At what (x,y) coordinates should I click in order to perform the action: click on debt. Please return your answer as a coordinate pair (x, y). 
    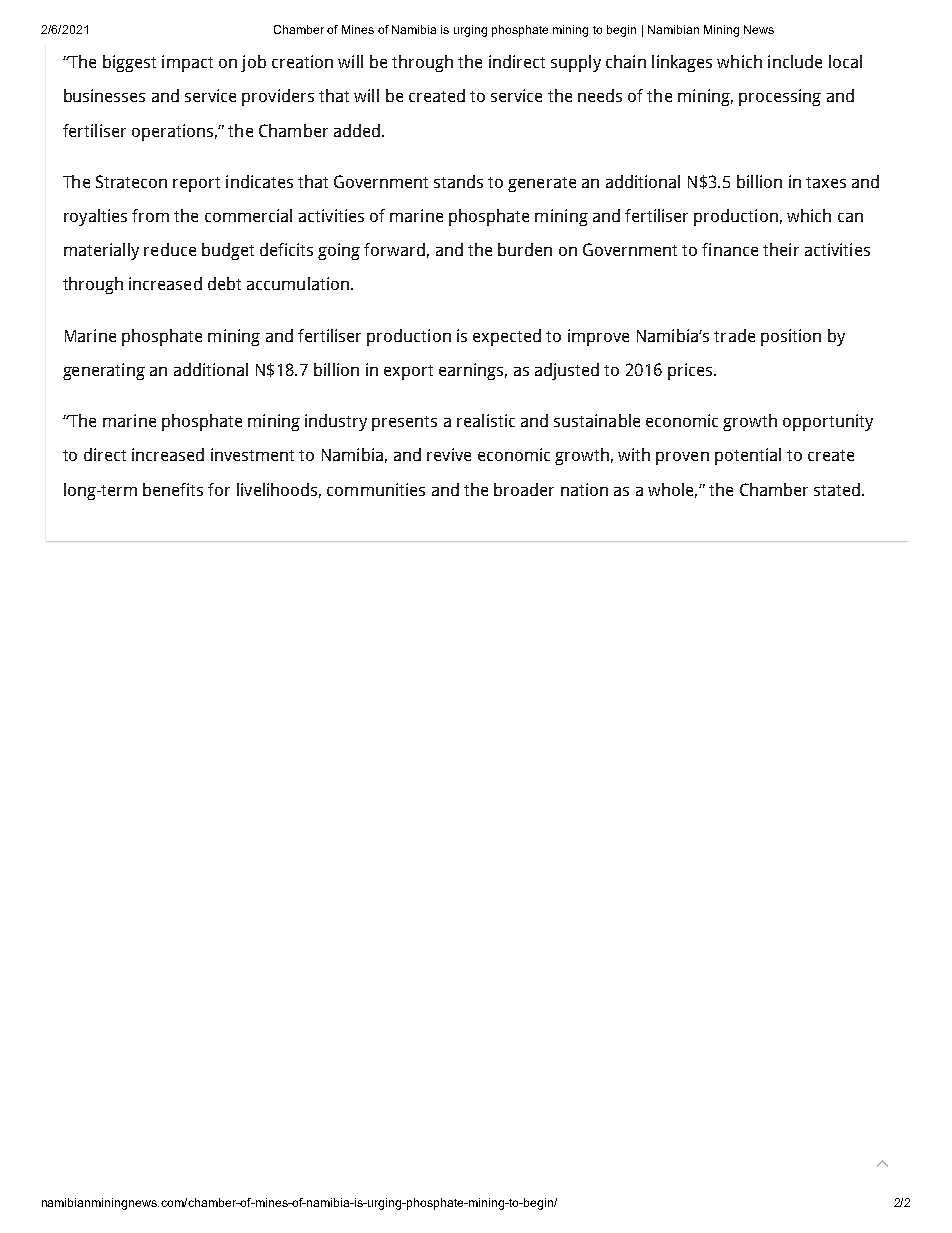
    Looking at the image, I should click on (224, 283).
